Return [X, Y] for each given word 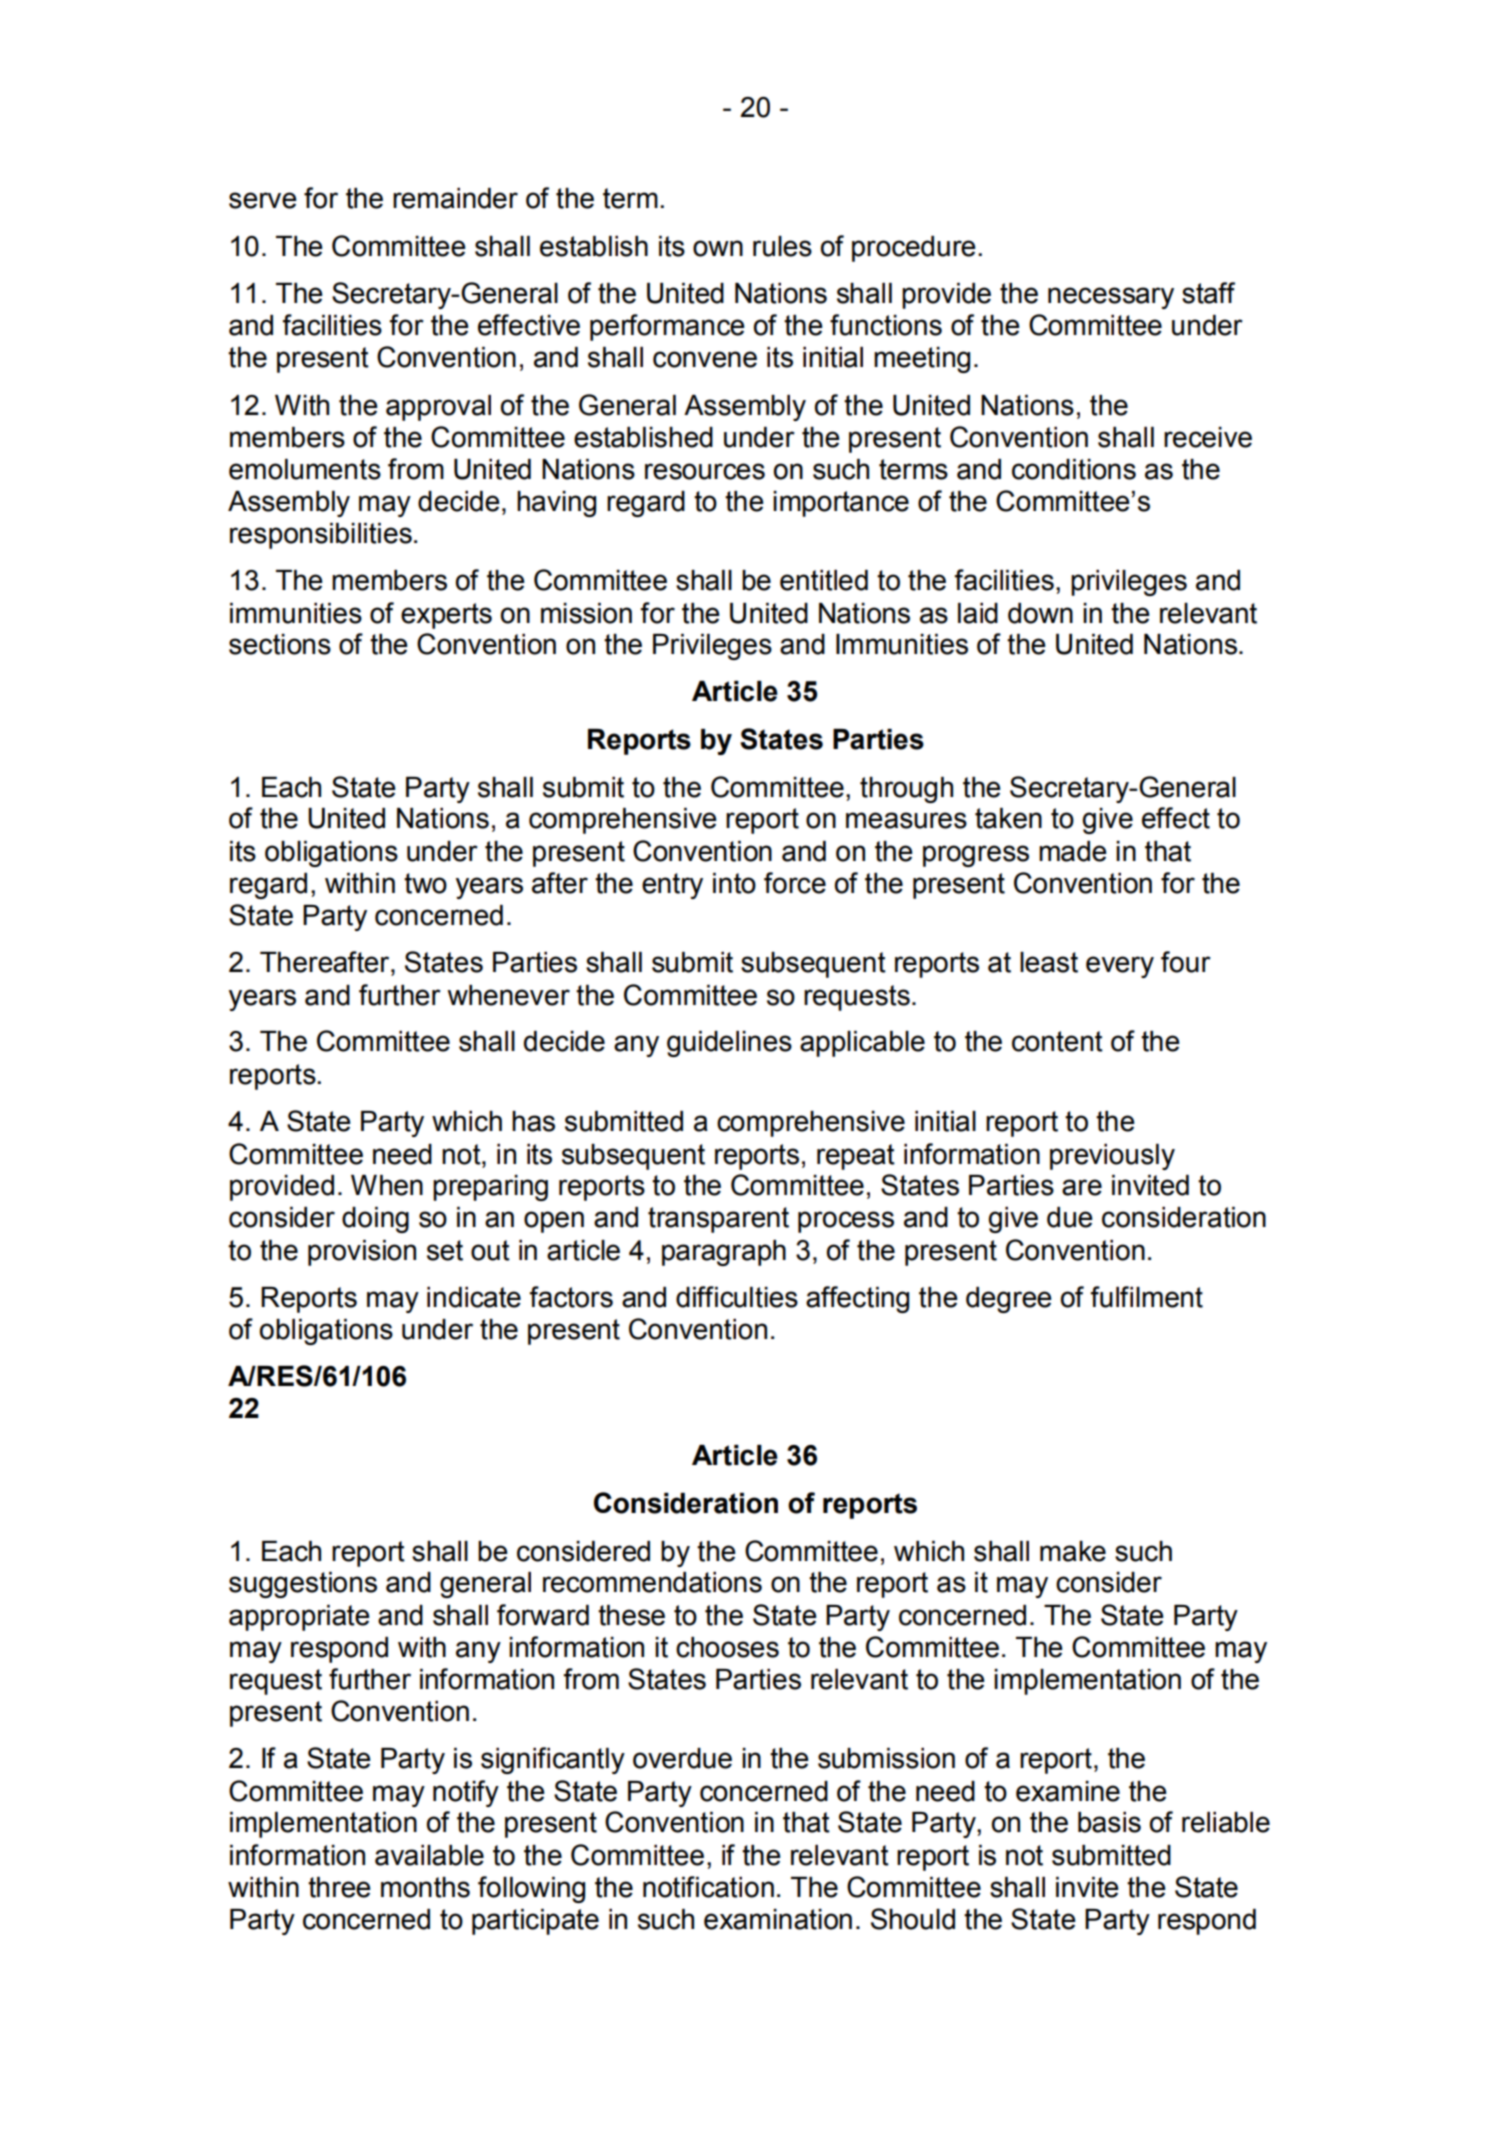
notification [708, 1887]
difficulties [737, 1297]
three [339, 1887]
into [734, 883]
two [425, 883]
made [1073, 851]
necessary [1111, 298]
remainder [455, 198]
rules [782, 246]
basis [1109, 1822]
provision [362, 1253]
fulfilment [1147, 1297]
